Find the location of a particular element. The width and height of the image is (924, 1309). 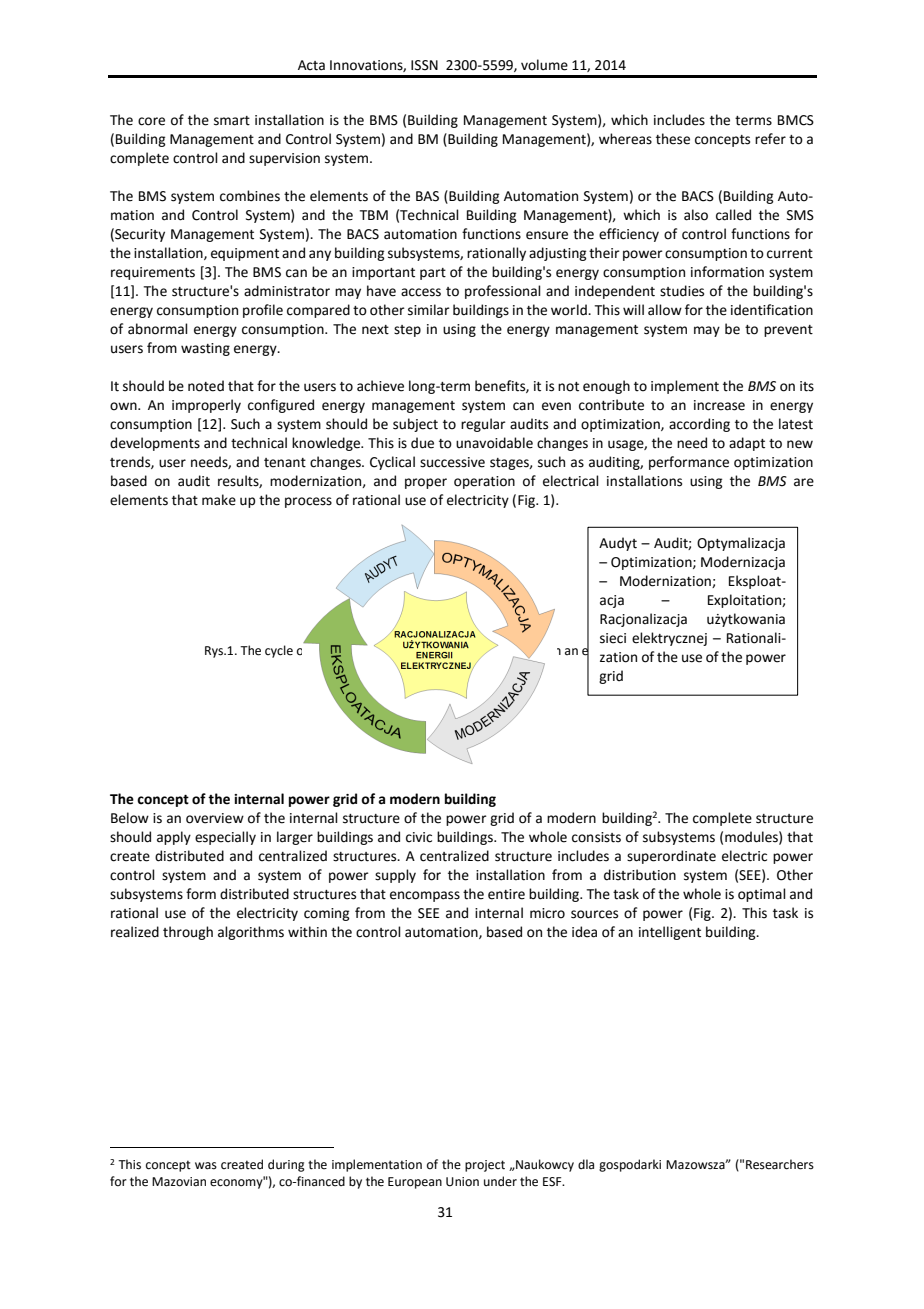

operation is located at coordinates (484, 482).
